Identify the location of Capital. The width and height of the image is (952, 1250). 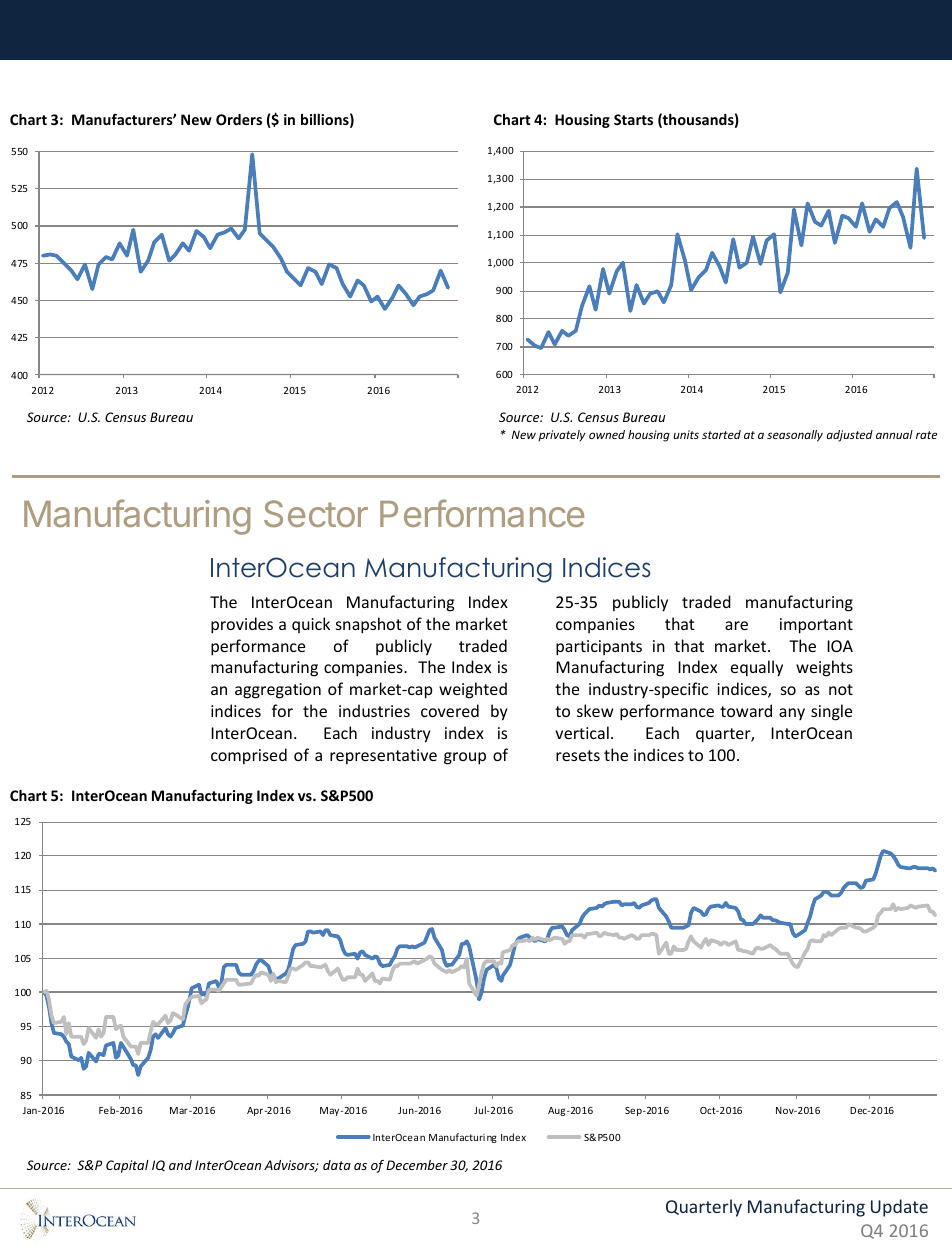
(127, 1166).
